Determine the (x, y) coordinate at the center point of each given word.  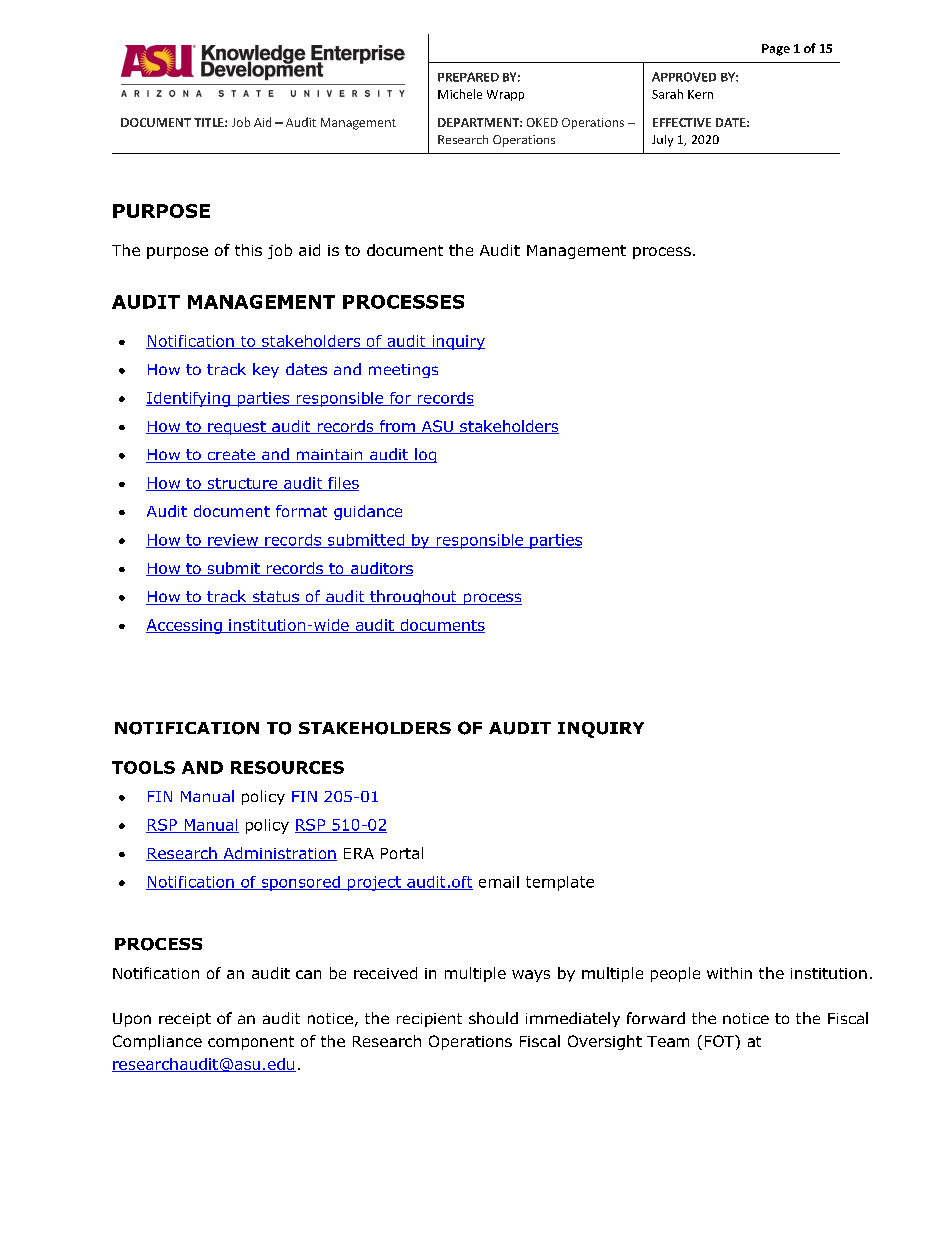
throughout (413, 597)
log (425, 455)
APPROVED (684, 77)
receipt (185, 1020)
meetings (403, 371)
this (248, 250)
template (560, 883)
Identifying (189, 399)
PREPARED (468, 77)
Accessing (185, 626)
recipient (429, 1020)
